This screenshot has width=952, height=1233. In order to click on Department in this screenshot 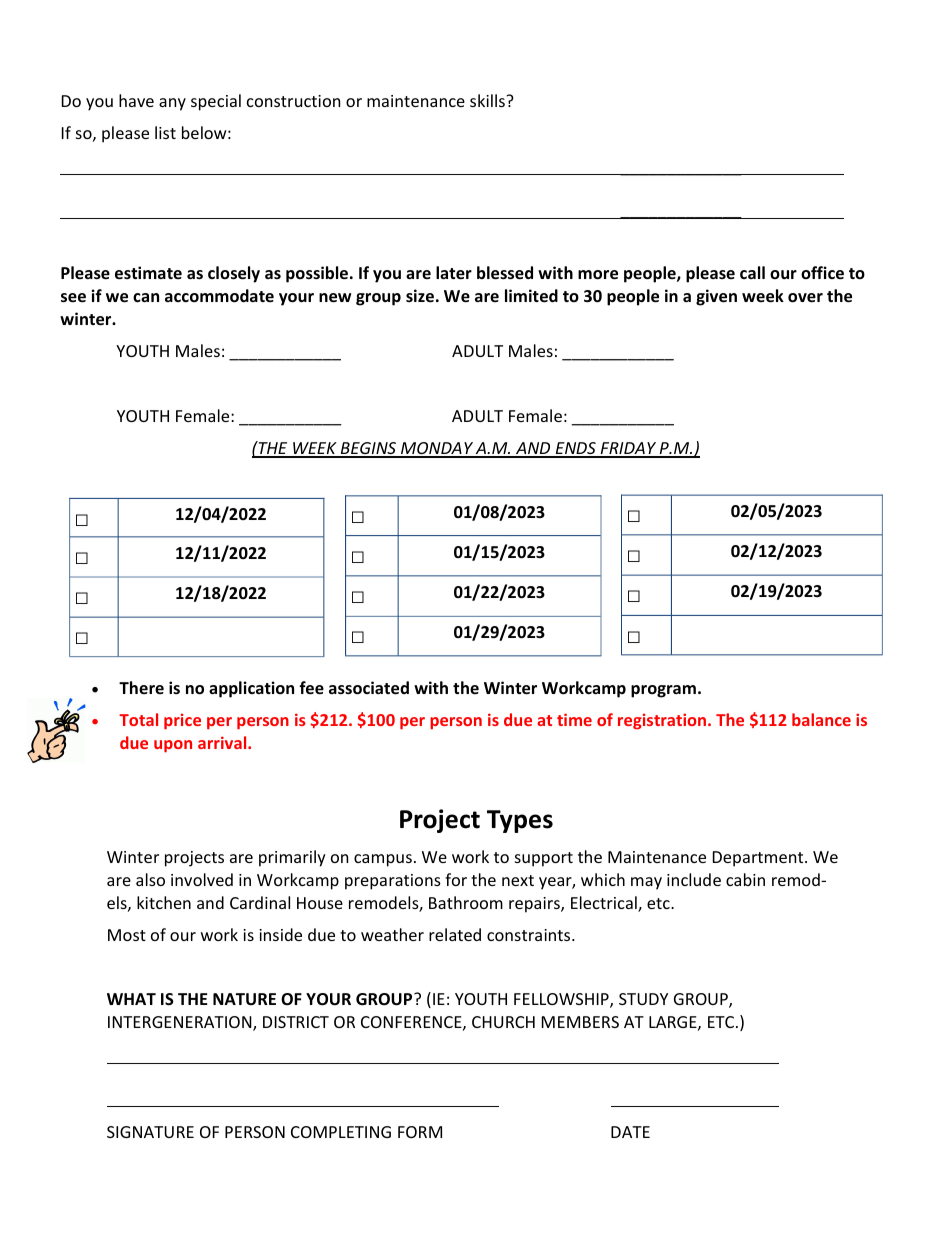, I will do `click(759, 859)`.
